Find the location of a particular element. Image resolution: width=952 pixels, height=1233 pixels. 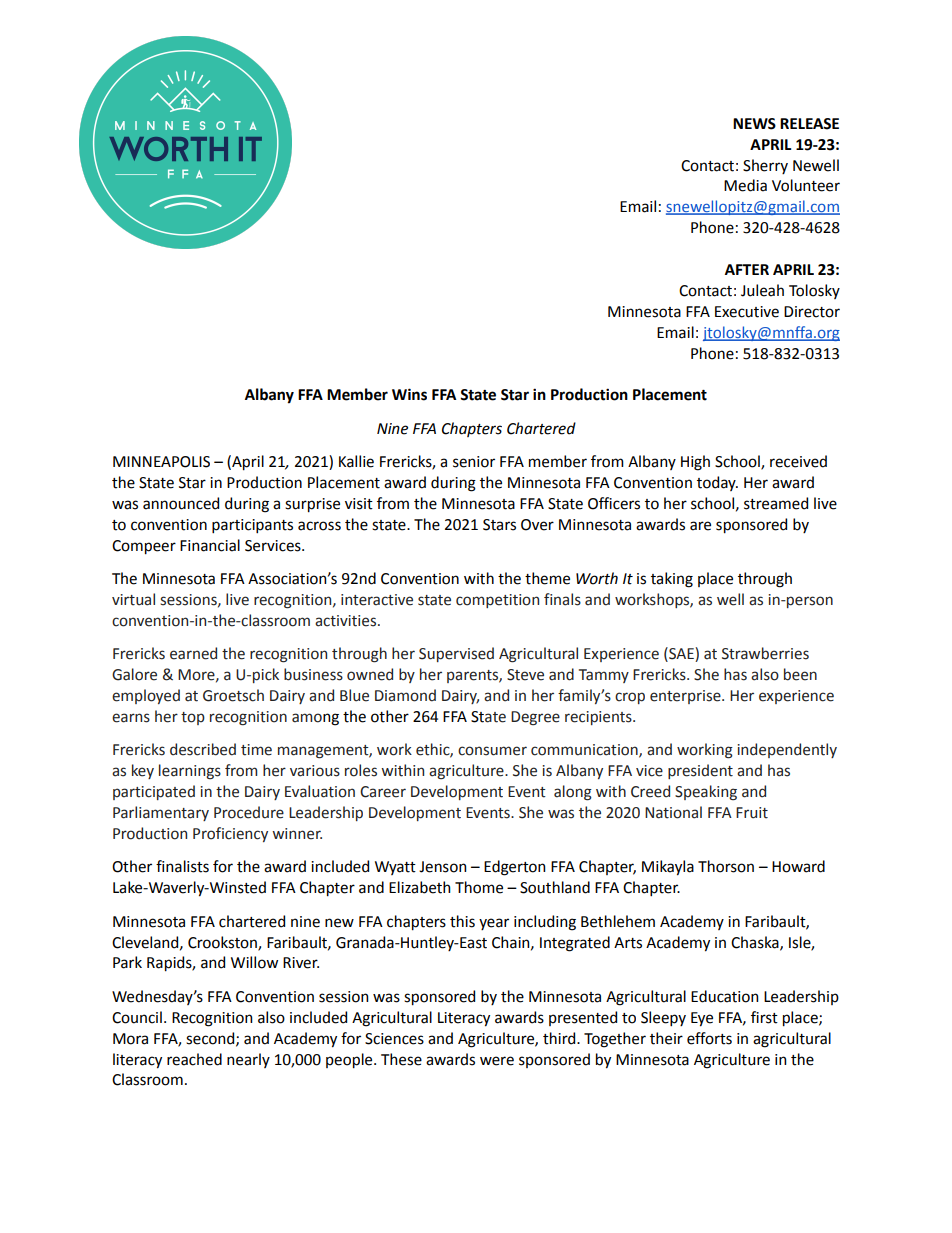

Media is located at coordinates (745, 185).
